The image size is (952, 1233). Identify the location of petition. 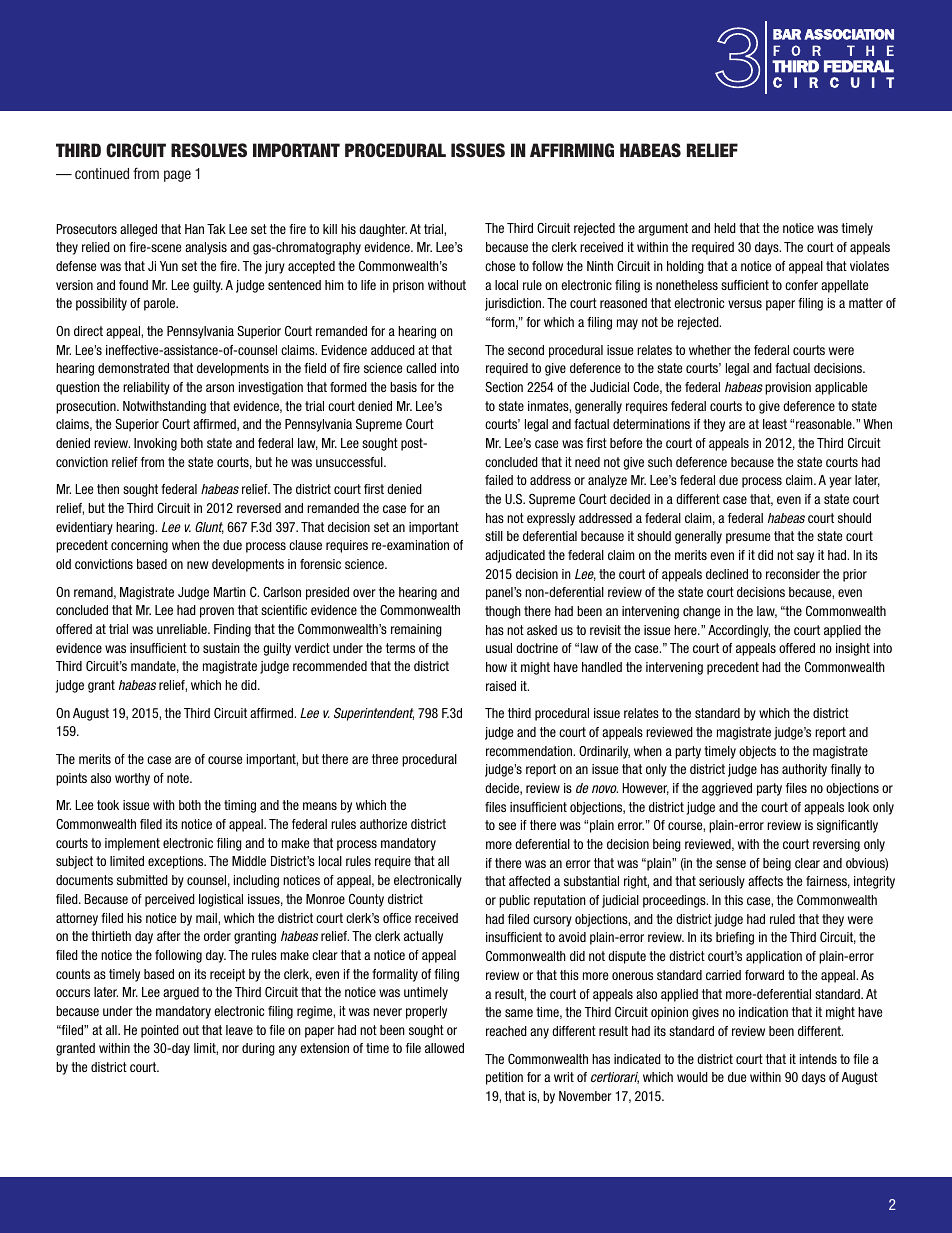
(504, 1078).
